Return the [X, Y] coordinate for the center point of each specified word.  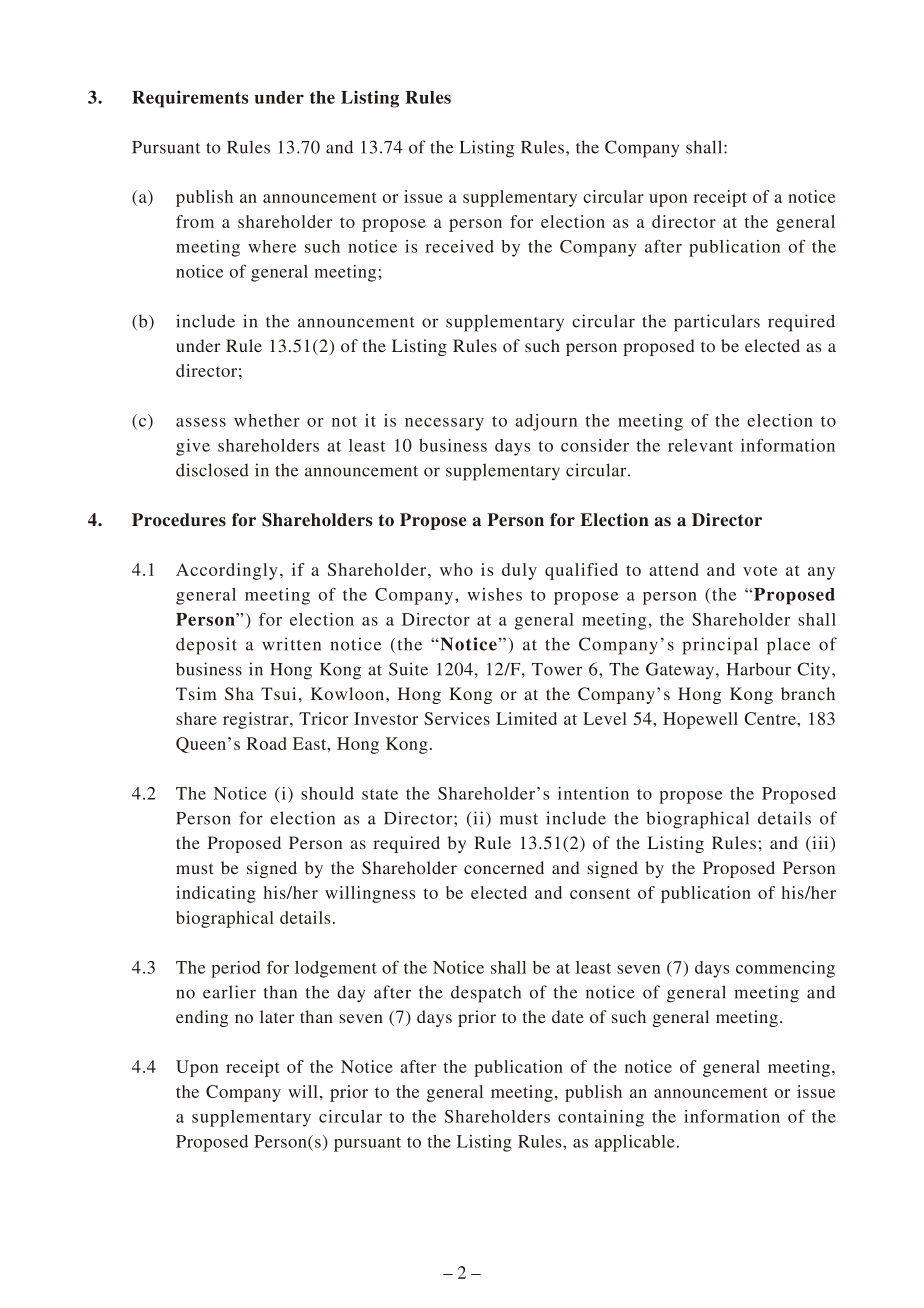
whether [267, 420]
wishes [494, 594]
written [291, 644]
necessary [444, 424]
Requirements [190, 99]
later [277, 1016]
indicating [216, 894]
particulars [717, 323]
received [459, 246]
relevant [700, 445]
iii [820, 844]
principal [720, 646]
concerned [504, 867]
